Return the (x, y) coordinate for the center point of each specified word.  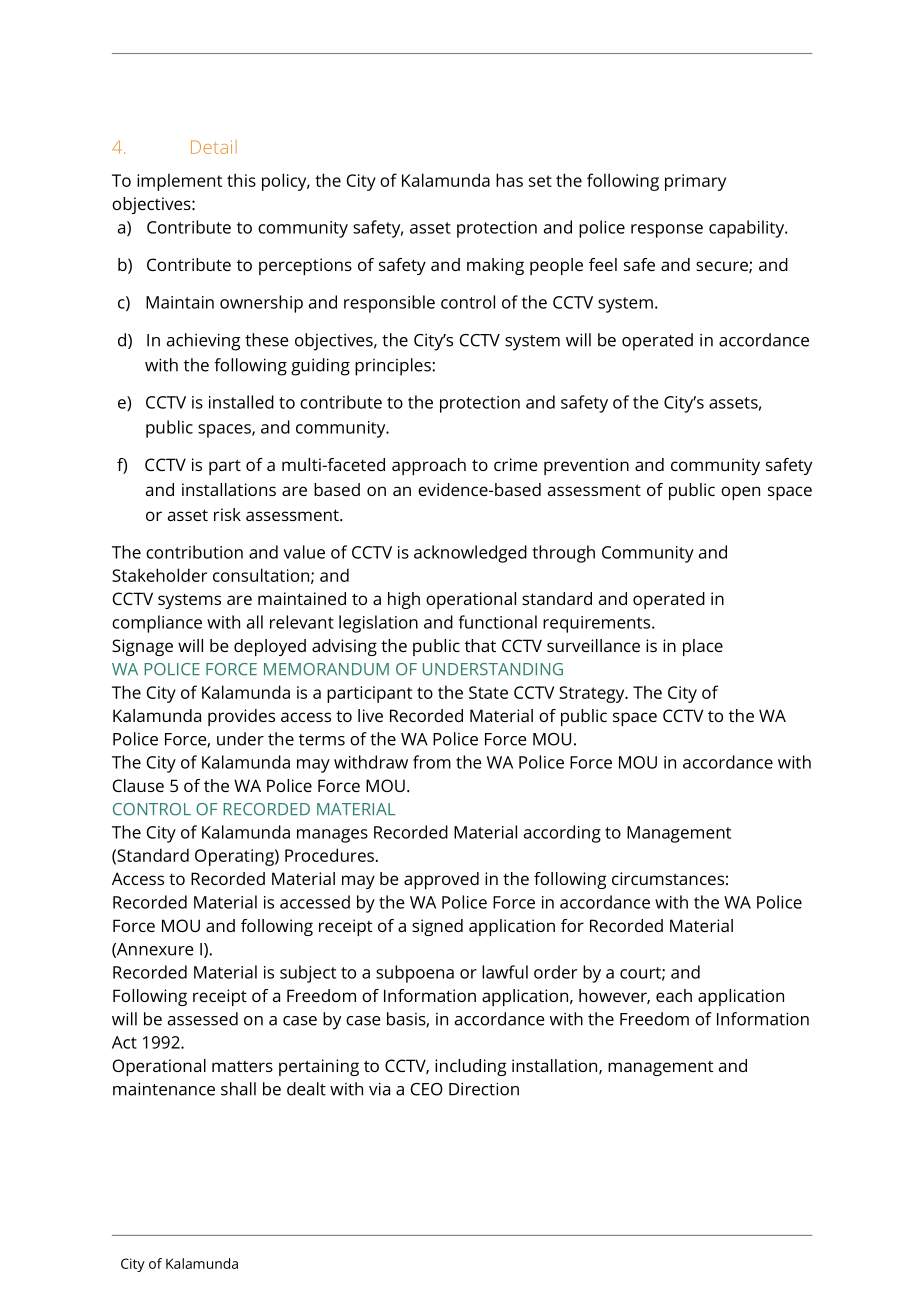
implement (179, 182)
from (432, 762)
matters (242, 1066)
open (740, 493)
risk (227, 514)
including (470, 1067)
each (674, 995)
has (509, 180)
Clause (138, 785)
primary (695, 182)
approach (429, 466)
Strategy (593, 694)
